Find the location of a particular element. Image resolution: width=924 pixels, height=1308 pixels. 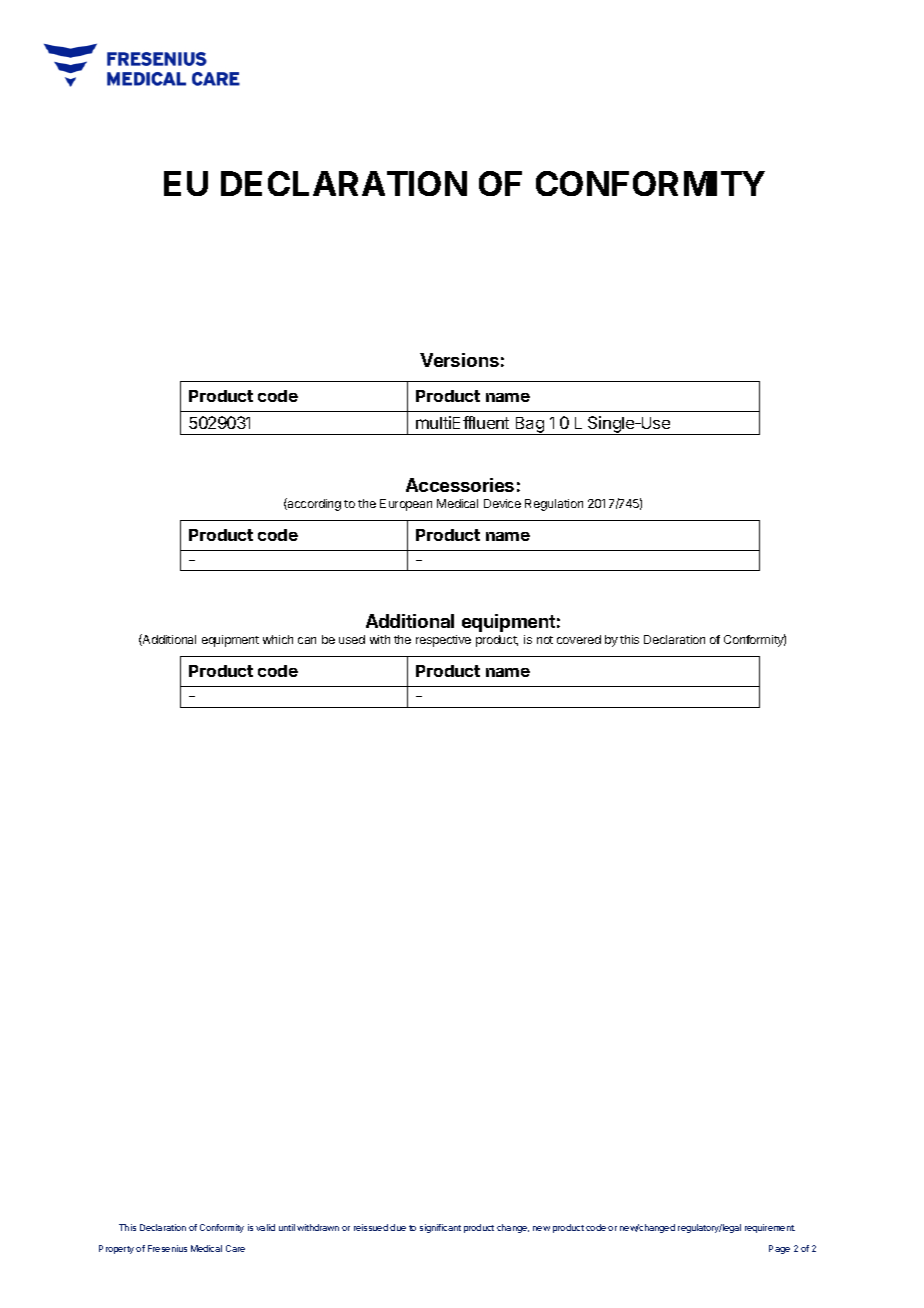

Versions is located at coordinates (459, 360).
